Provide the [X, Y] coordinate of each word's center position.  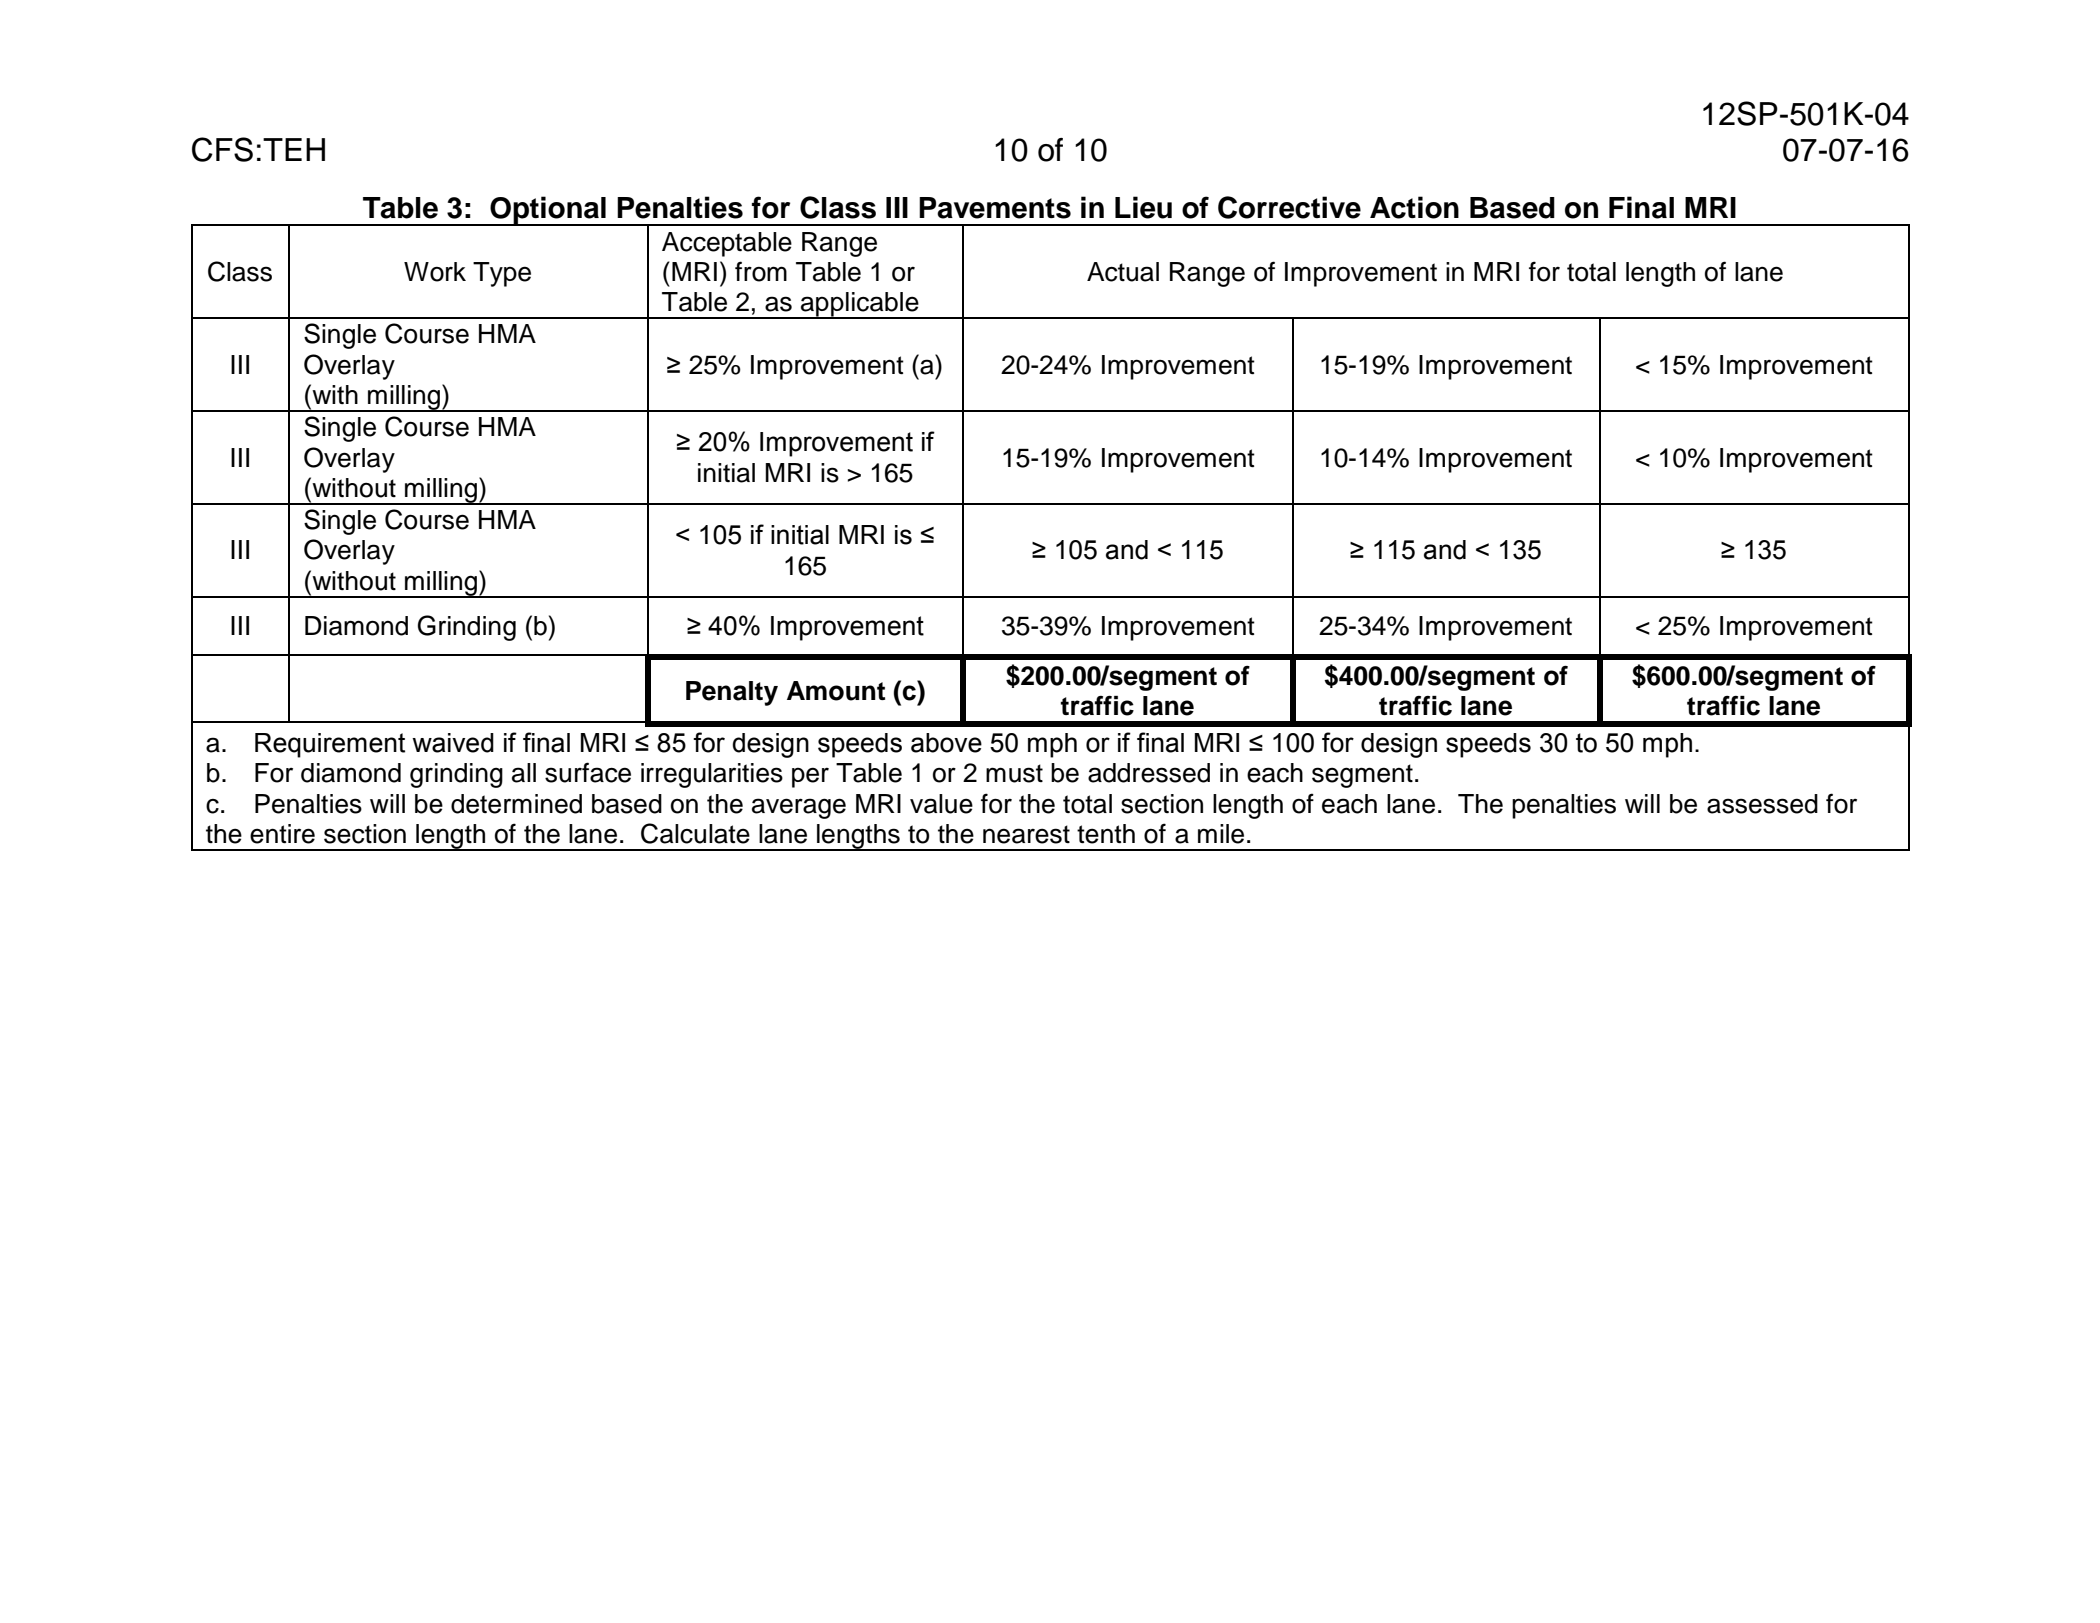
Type [502, 274]
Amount [836, 691]
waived [453, 743]
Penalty [732, 693]
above [946, 743]
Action [1414, 207]
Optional [548, 211]
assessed [1762, 804]
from [761, 271]
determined [516, 804]
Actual [1123, 272]
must [1014, 773]
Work [435, 272]
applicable [860, 305]
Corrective [1289, 207]
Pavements [995, 208]
